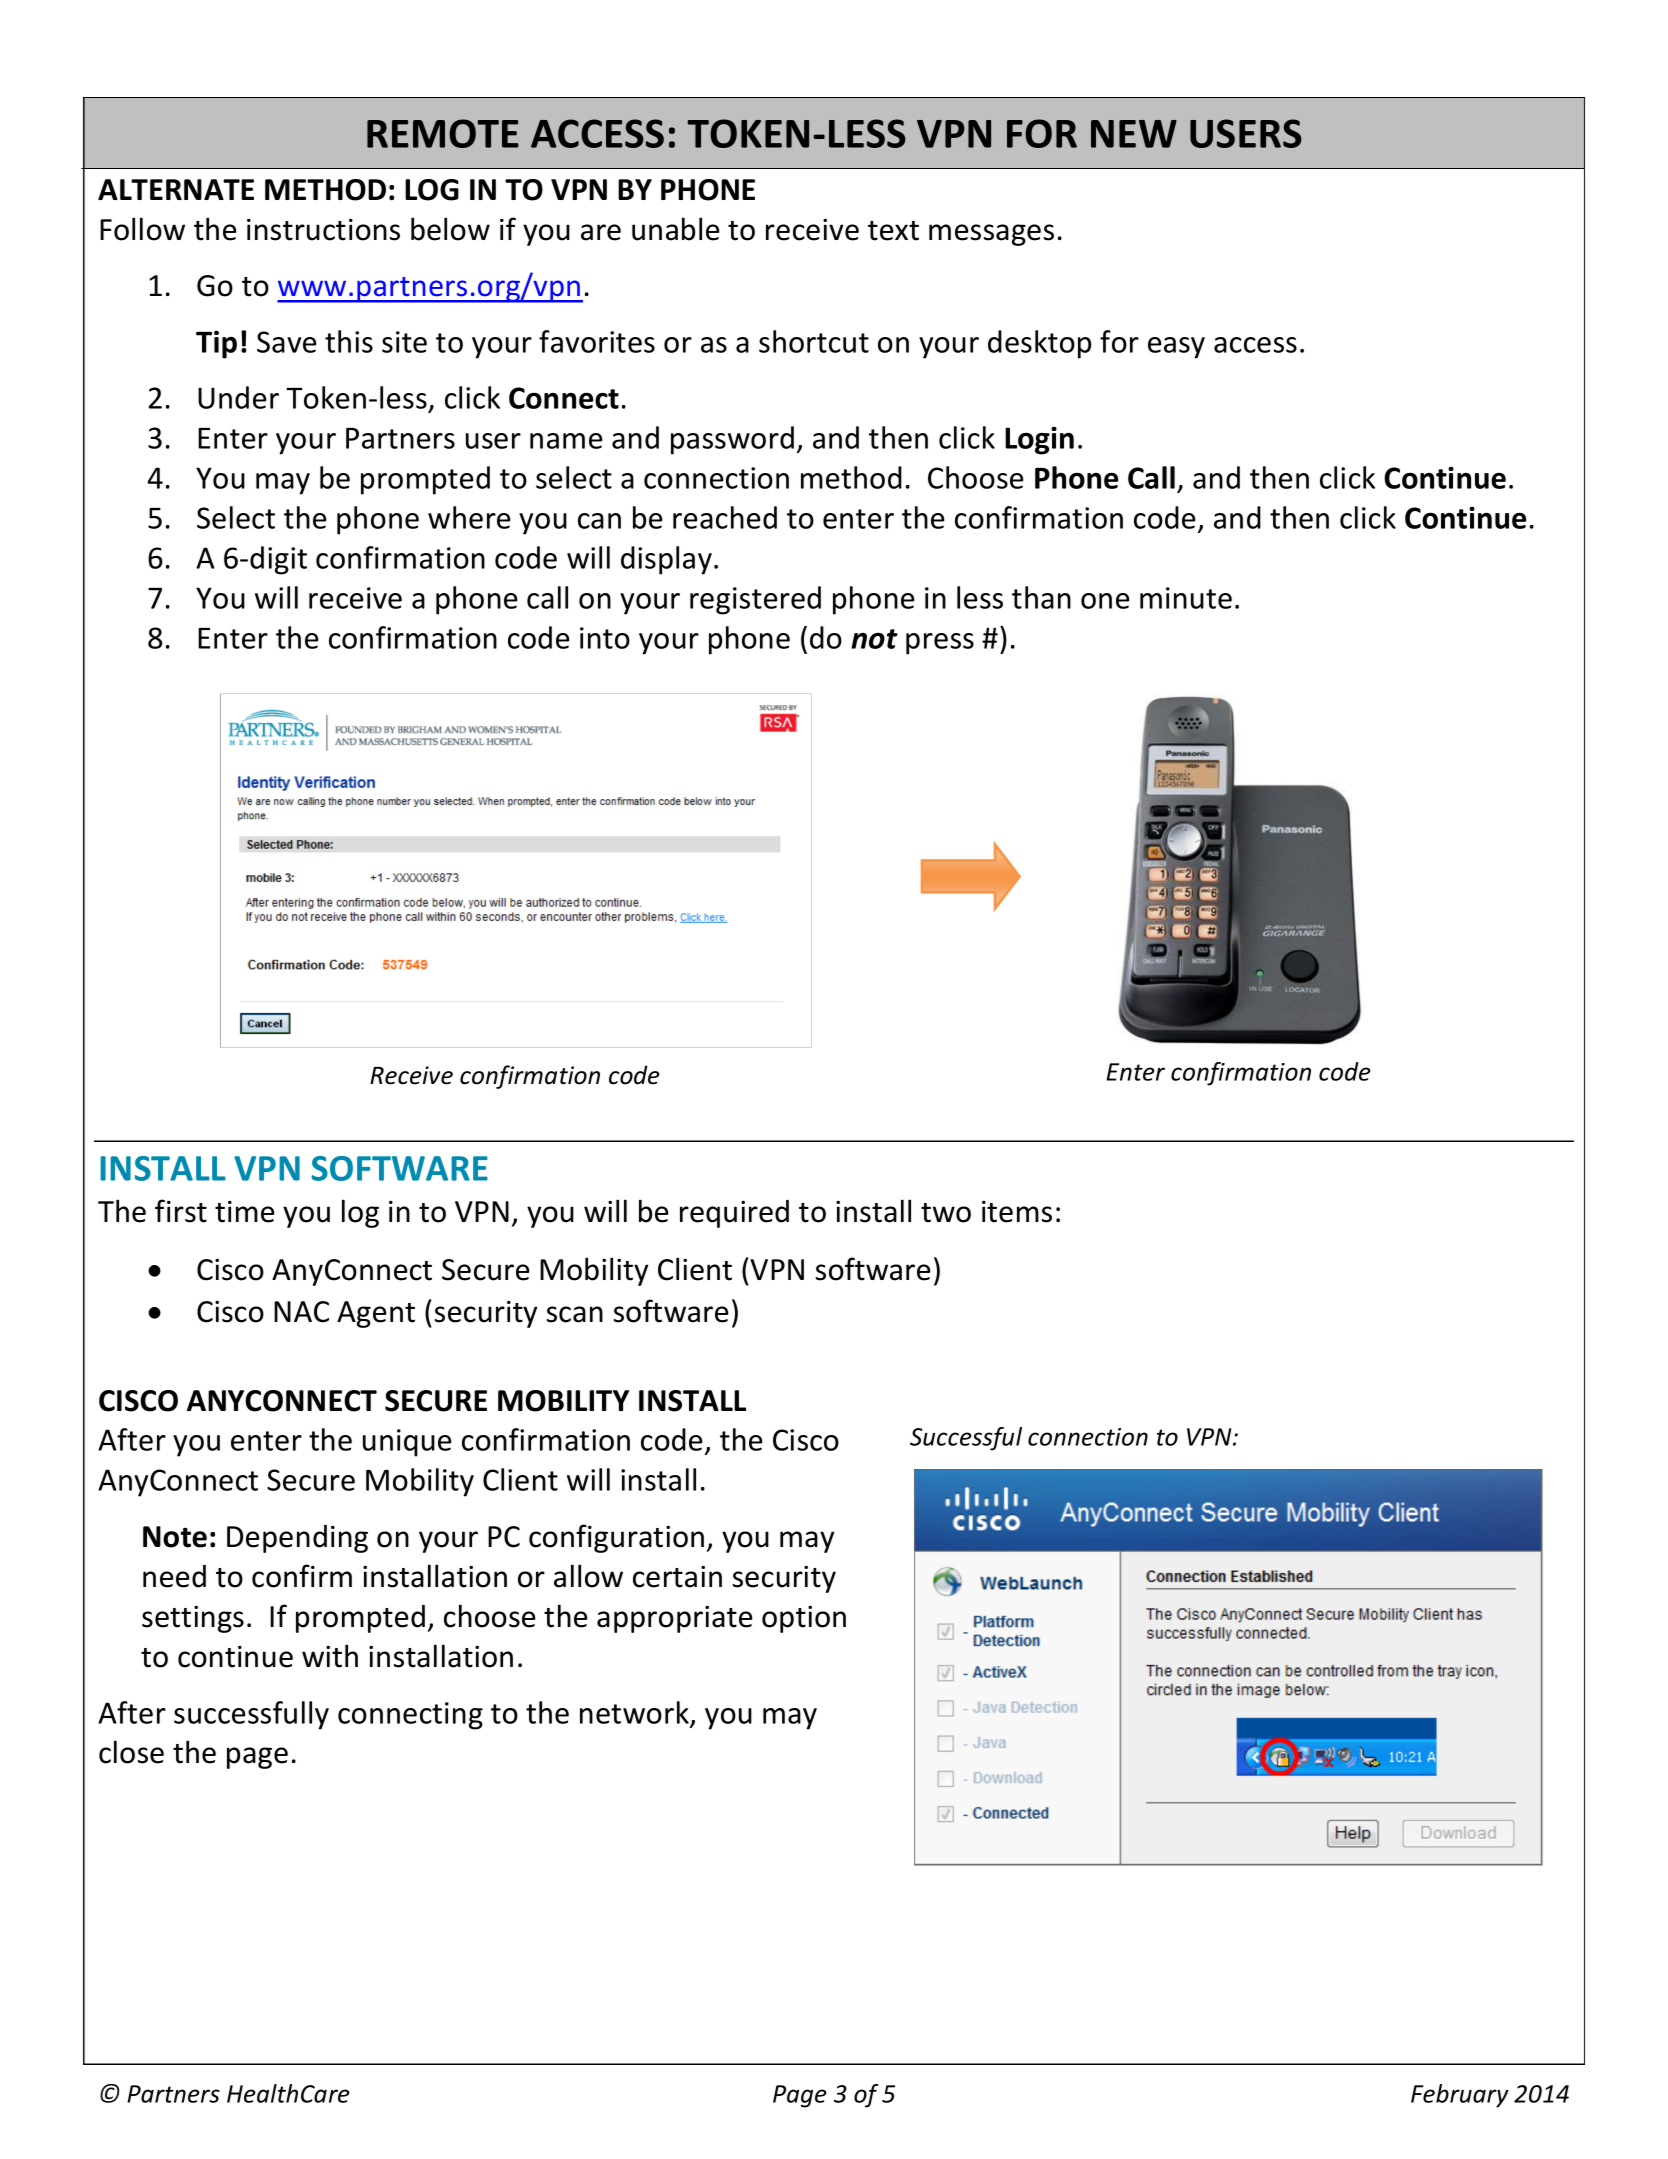  What do you see at coordinates (893, 231) in the screenshot?
I see `text` at bounding box center [893, 231].
